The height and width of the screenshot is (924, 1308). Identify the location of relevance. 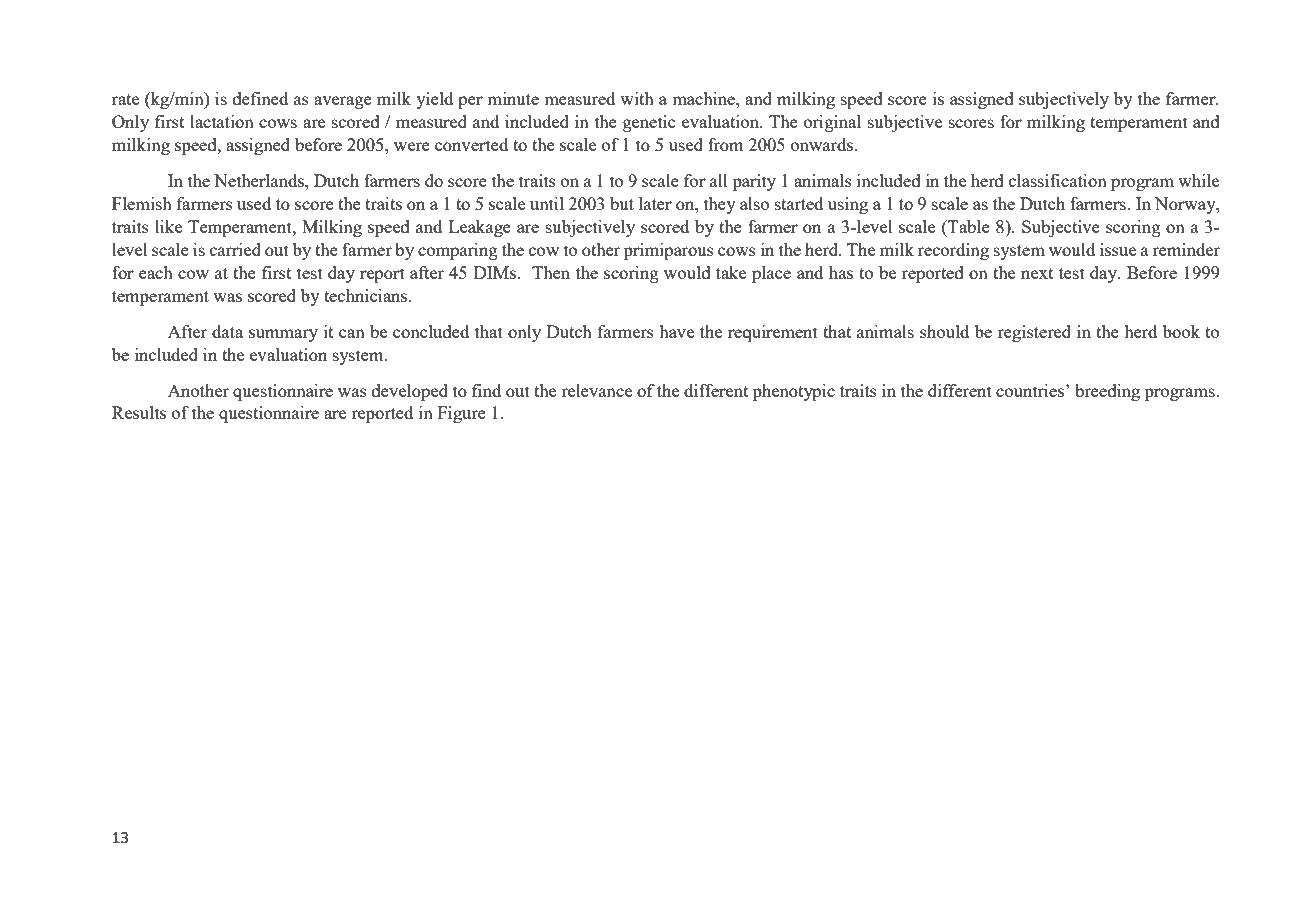
(596, 390).
